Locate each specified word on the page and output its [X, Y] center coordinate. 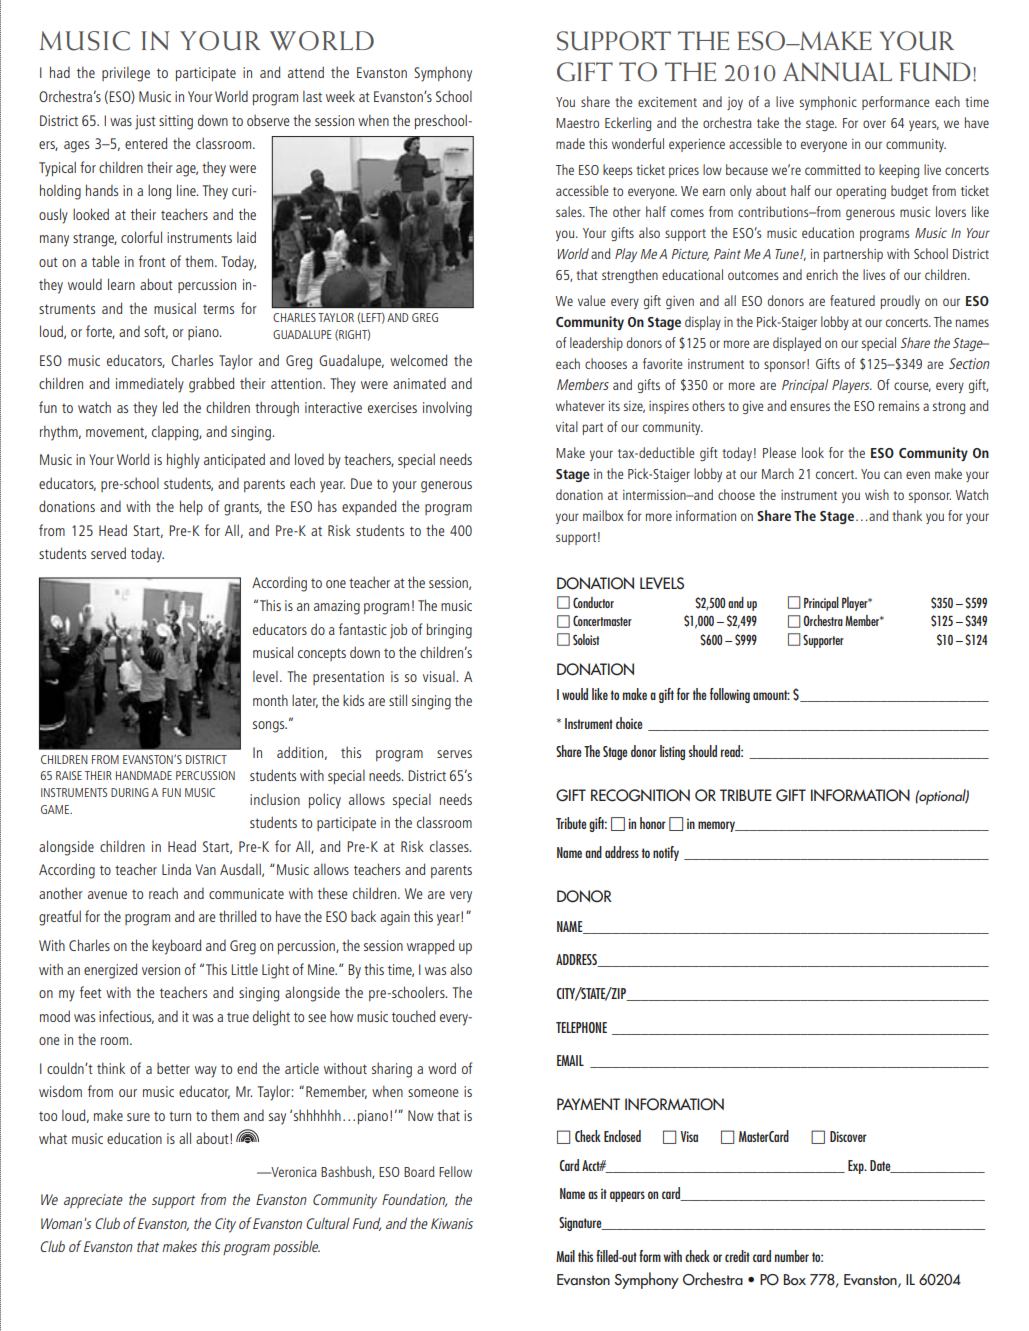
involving [447, 409]
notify [666, 853]
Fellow [455, 1171]
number [792, 1256]
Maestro [577, 123]
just [145, 122]
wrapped [430, 946]
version [161, 969]
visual [440, 676]
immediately [150, 385]
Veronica [293, 1172]
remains [899, 406]
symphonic [828, 103]
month [270, 700]
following [730, 695]
